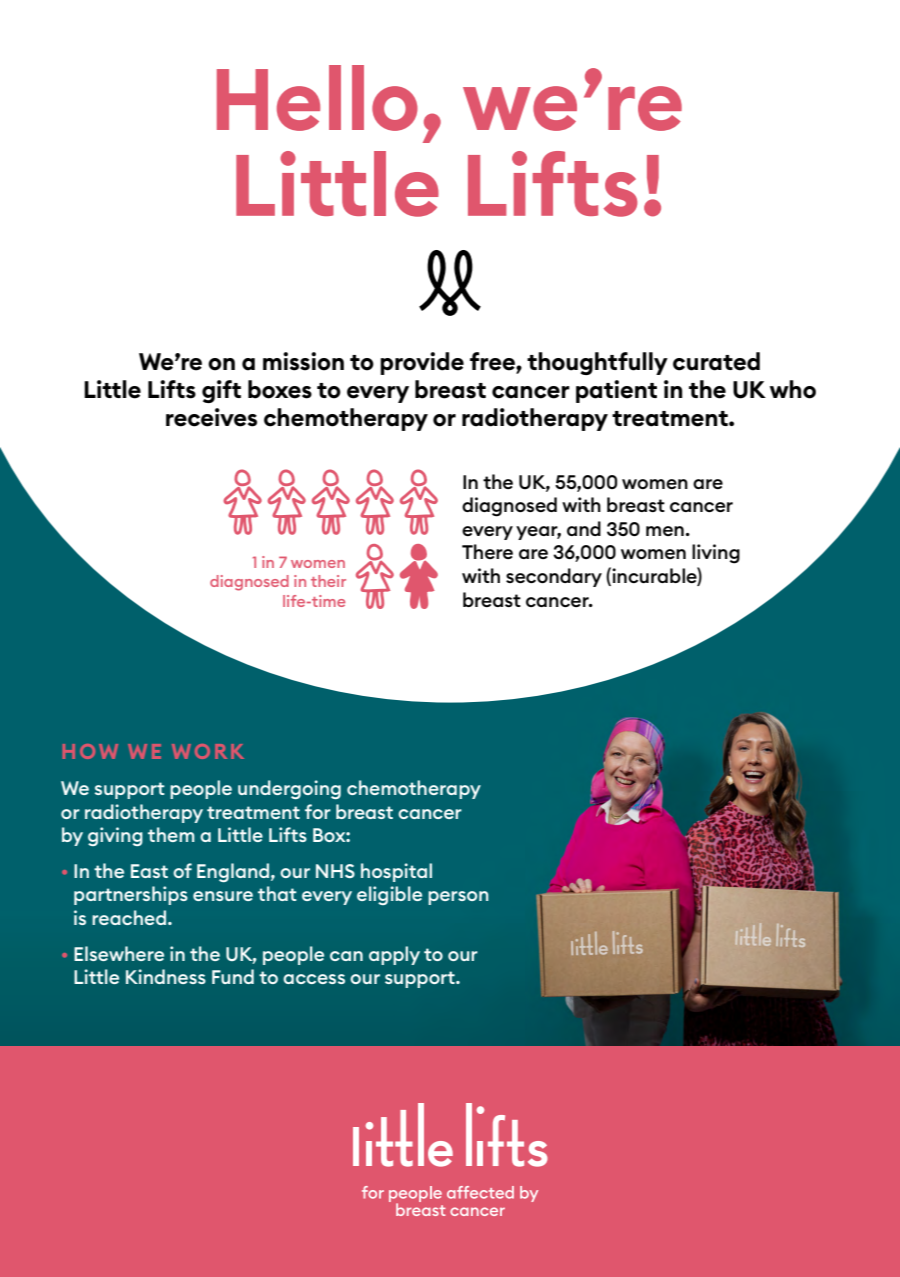 The image size is (900, 1277). What do you see at coordinates (493, 362) in the image?
I see `free` at bounding box center [493, 362].
